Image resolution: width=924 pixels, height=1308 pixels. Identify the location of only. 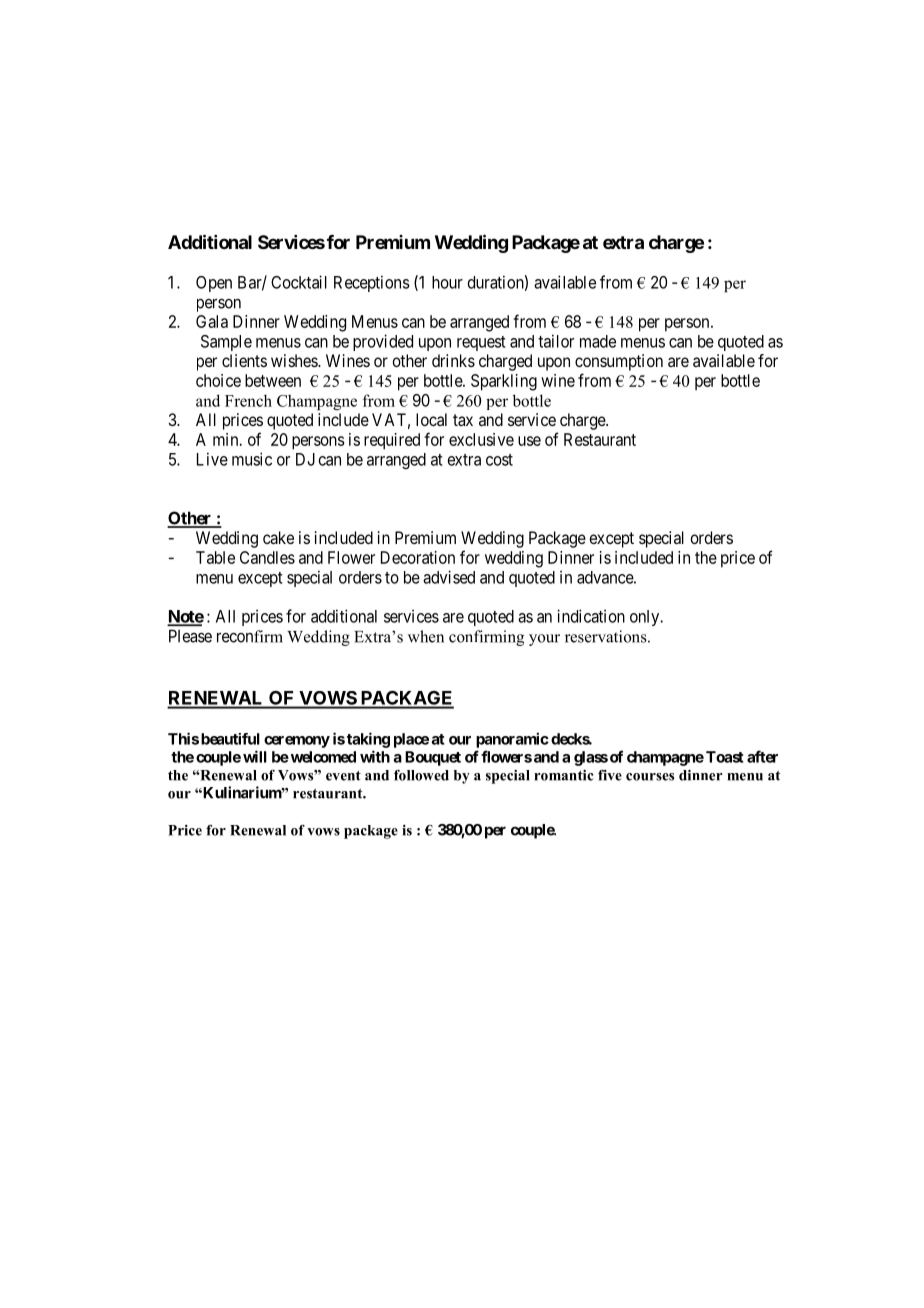
(646, 618).
